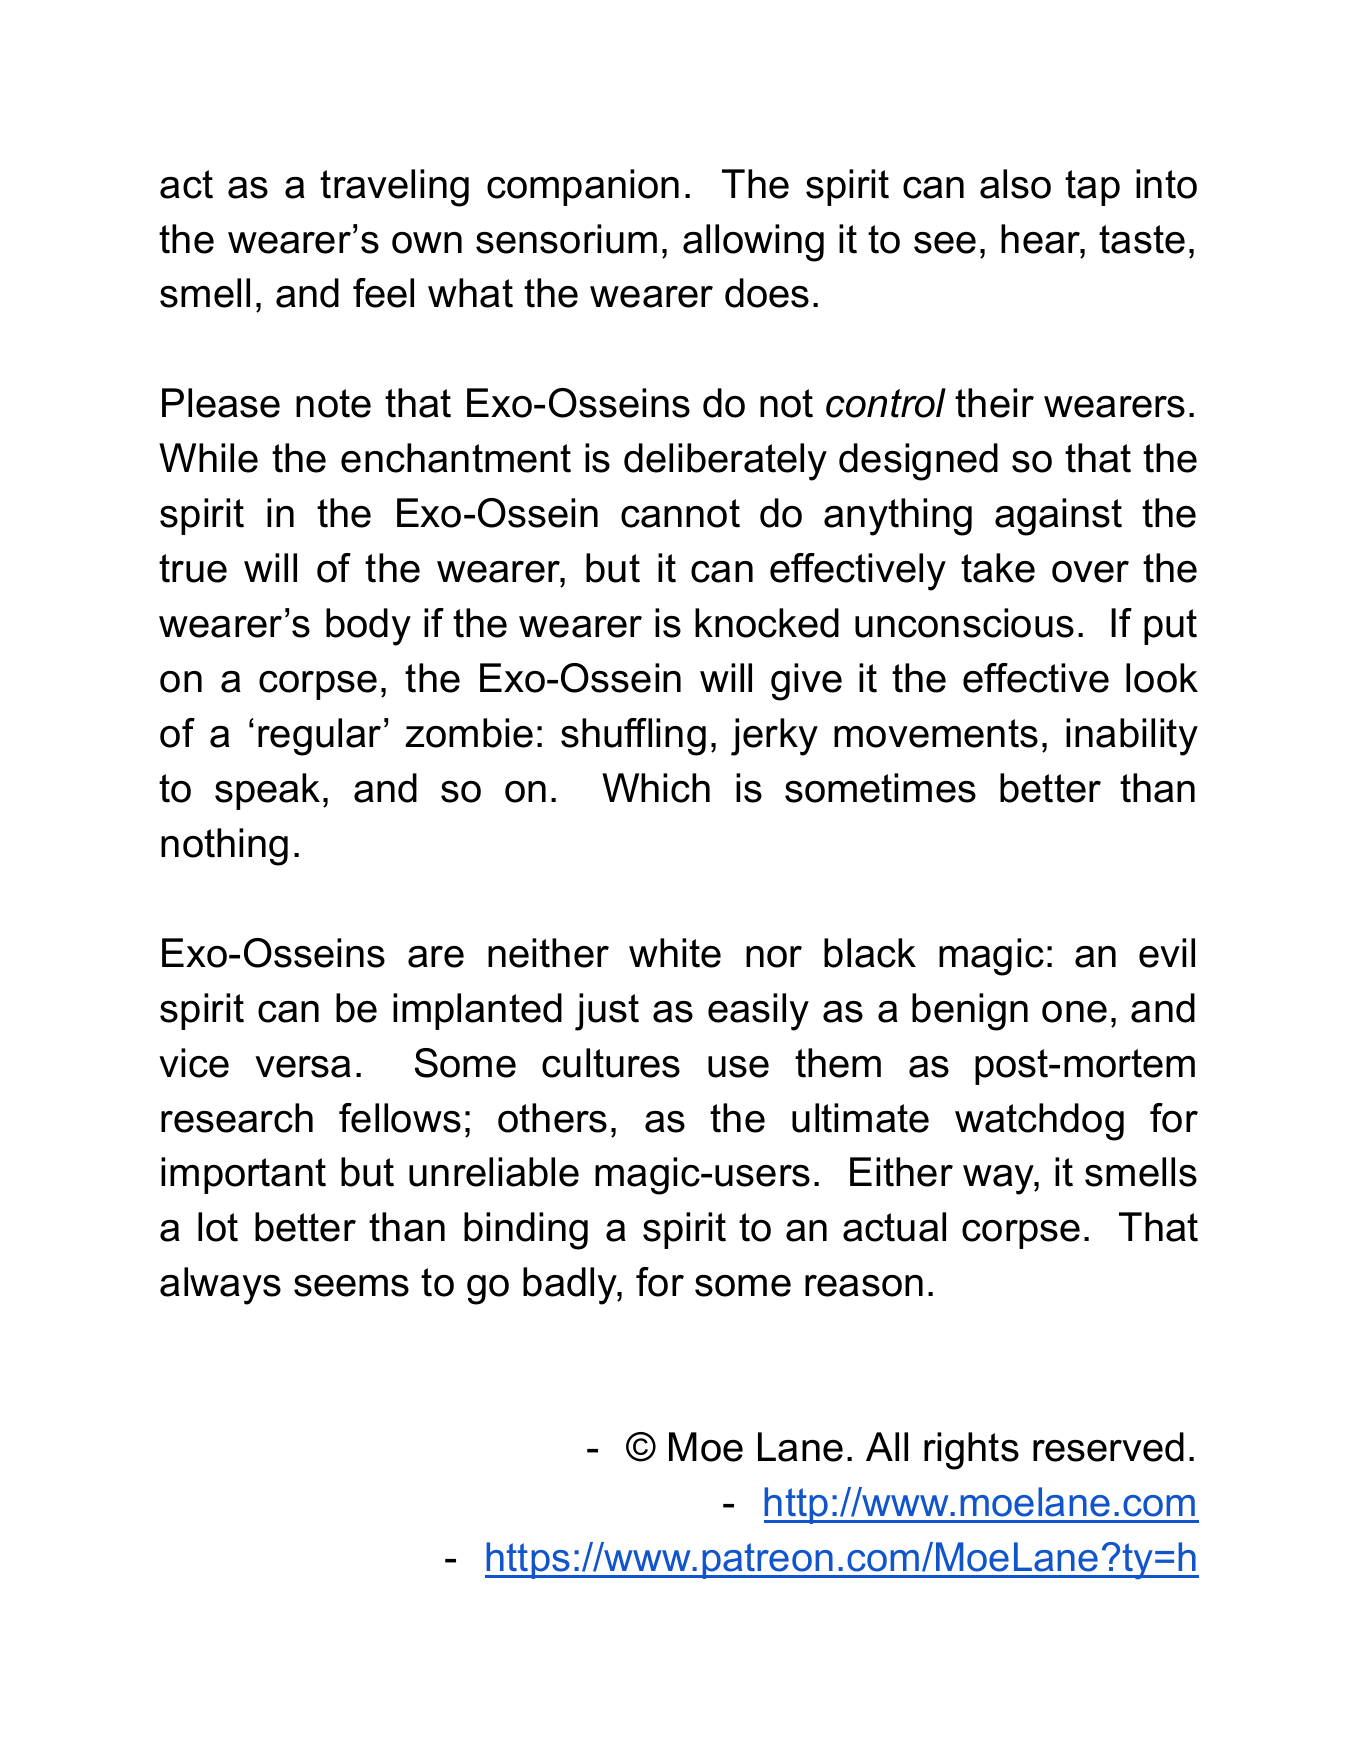 This document has height=1758, width=1359. Describe the element at coordinates (680, 513) in the document. I see `cannot` at that location.
